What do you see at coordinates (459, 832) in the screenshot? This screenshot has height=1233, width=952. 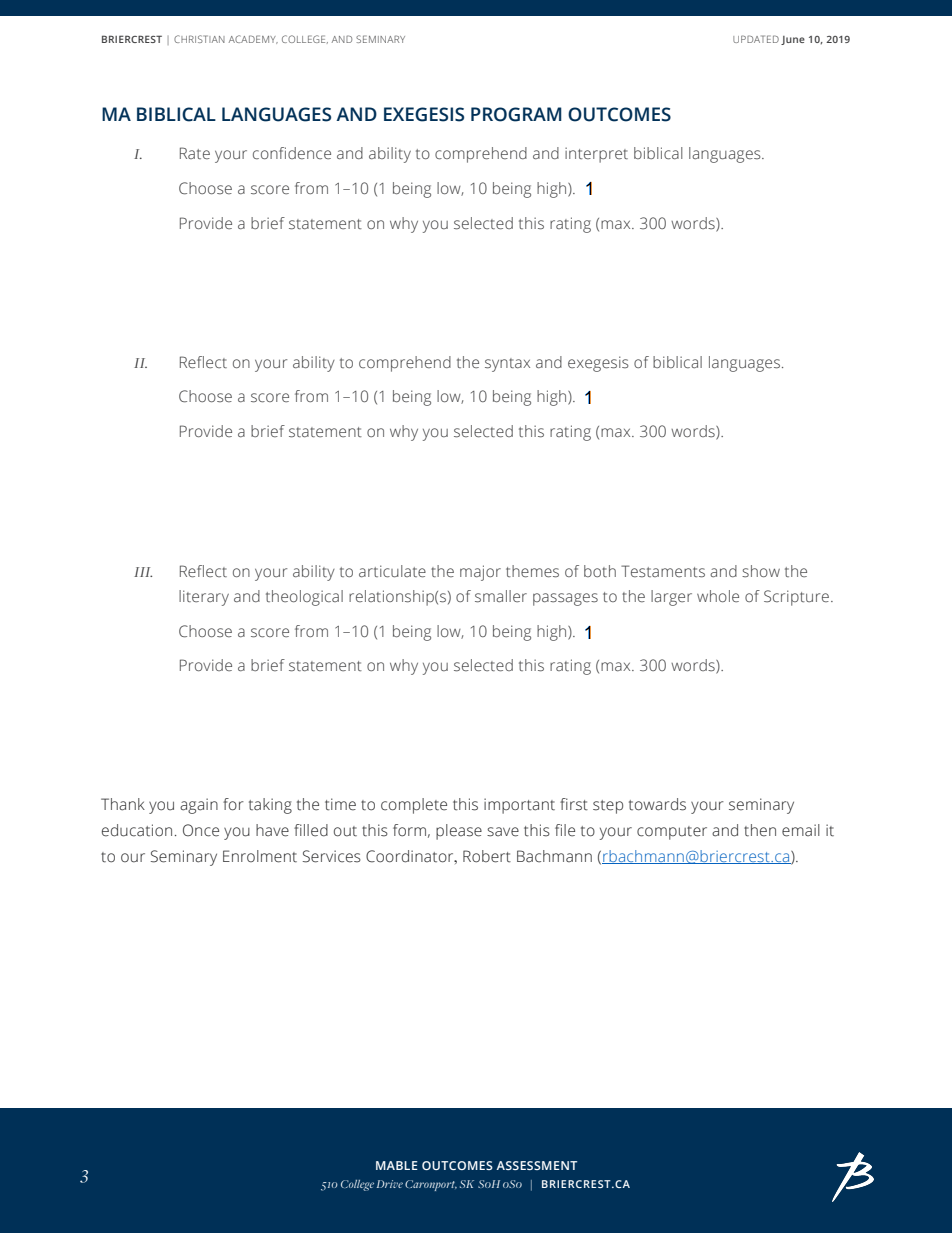 I see `please` at bounding box center [459, 832].
